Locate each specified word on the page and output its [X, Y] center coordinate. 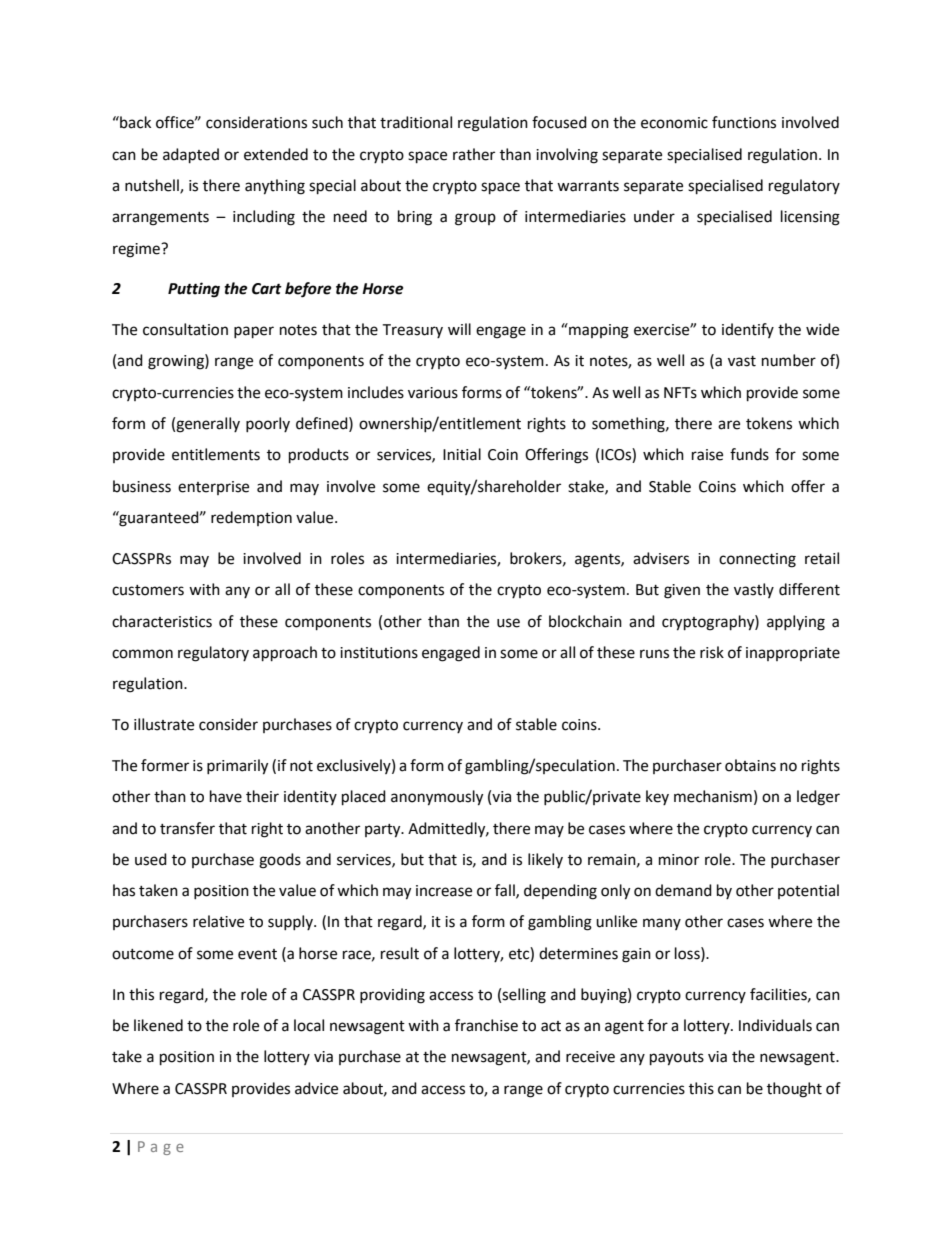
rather [474, 154]
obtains [750, 765]
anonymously [437, 798]
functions [744, 122]
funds [749, 454]
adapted [191, 156]
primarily [237, 767]
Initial [462, 454]
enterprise [213, 488]
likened [158, 1025]
